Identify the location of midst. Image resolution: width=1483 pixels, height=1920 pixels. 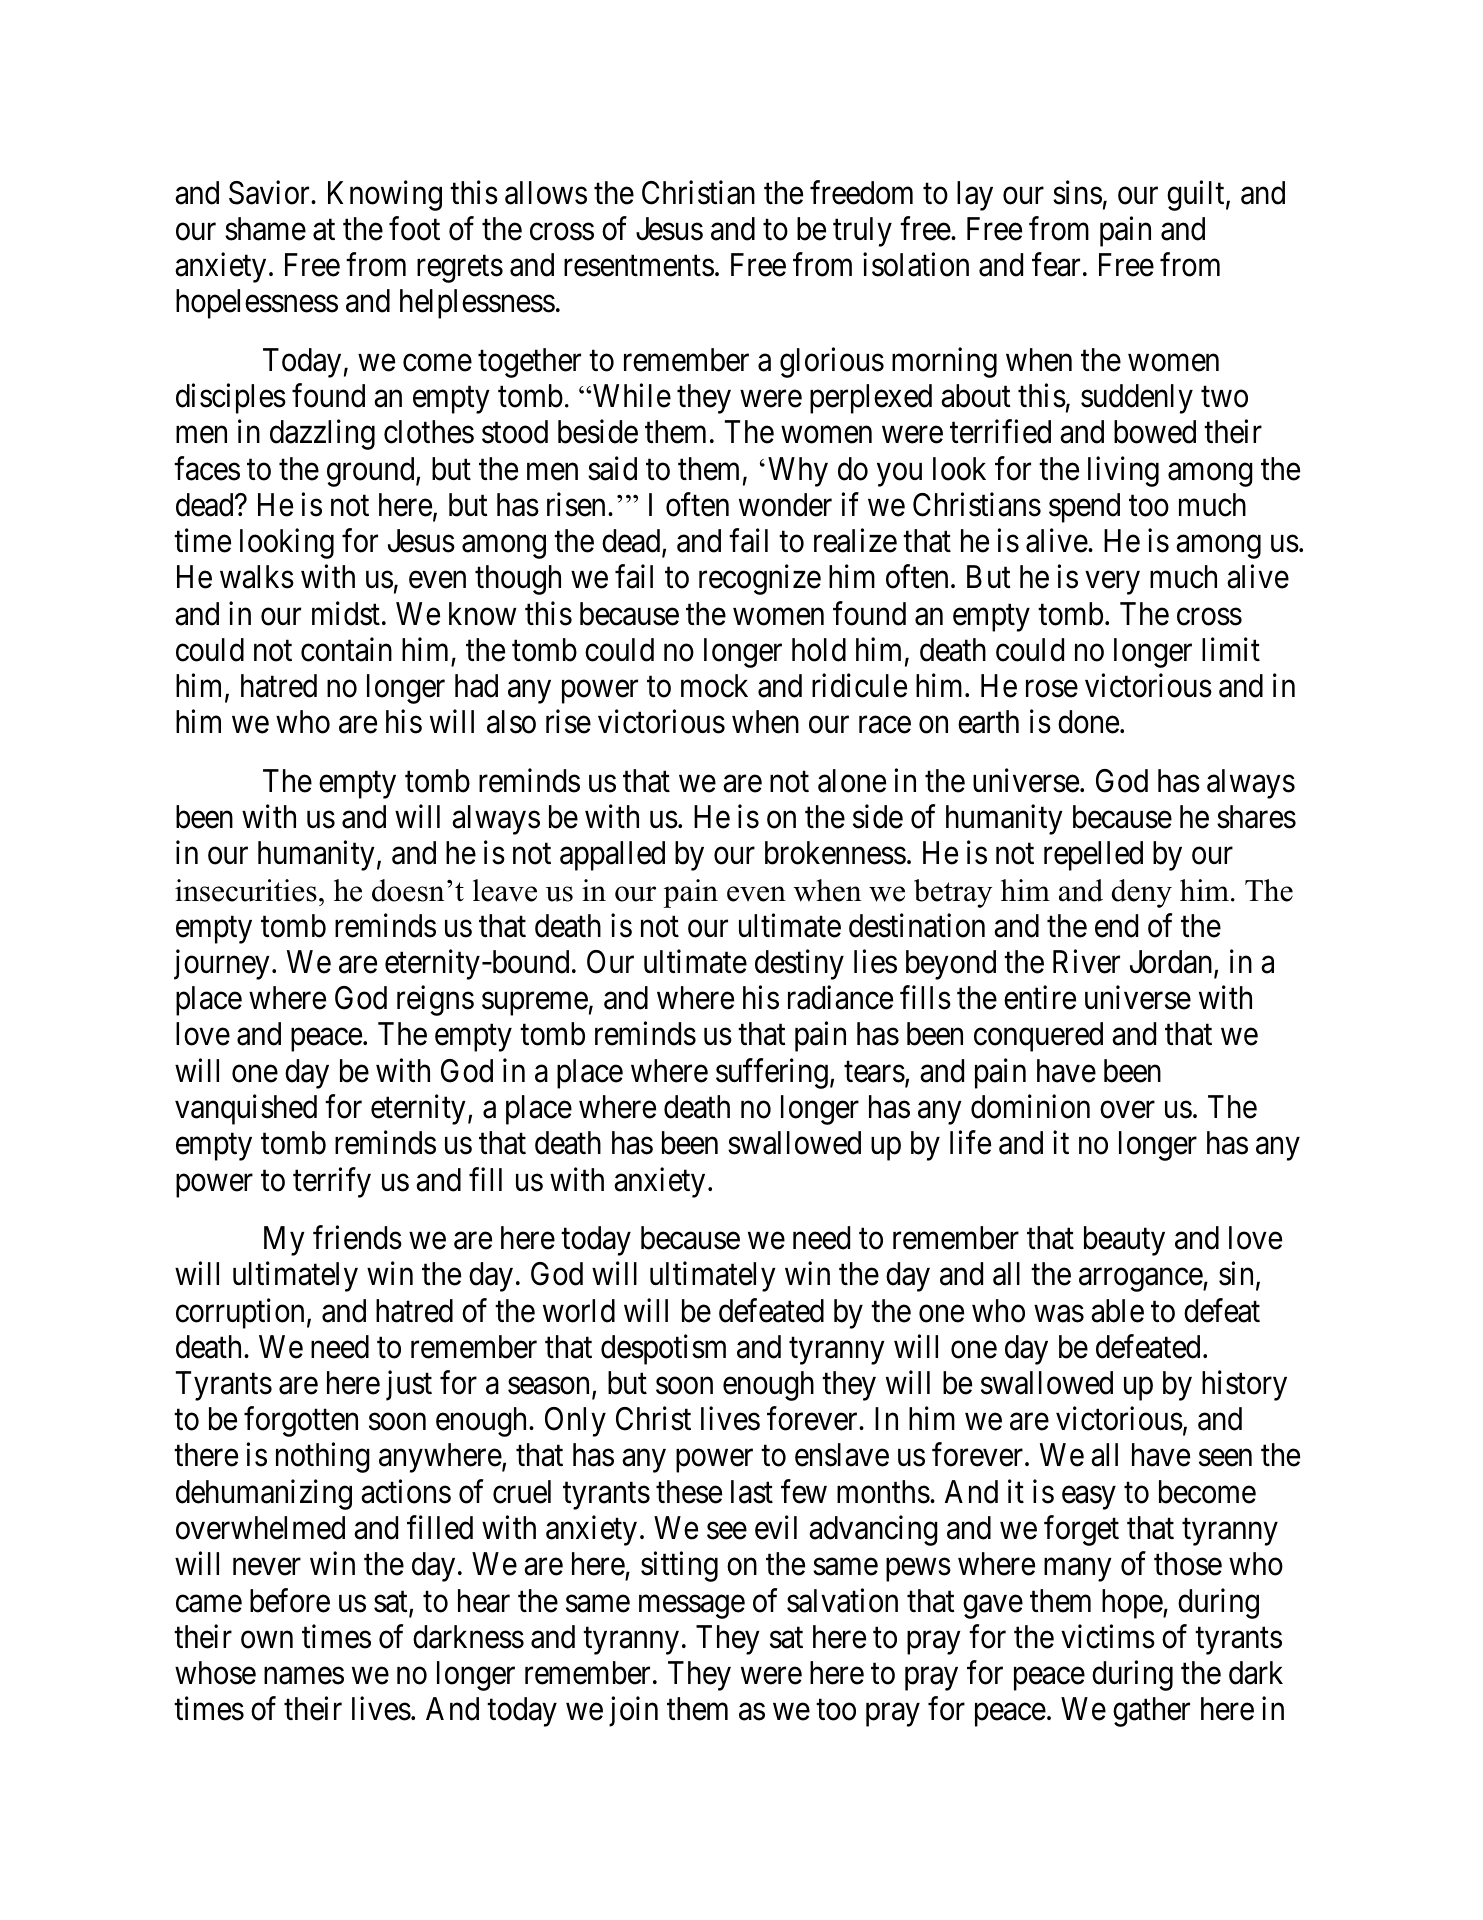
(346, 613).
